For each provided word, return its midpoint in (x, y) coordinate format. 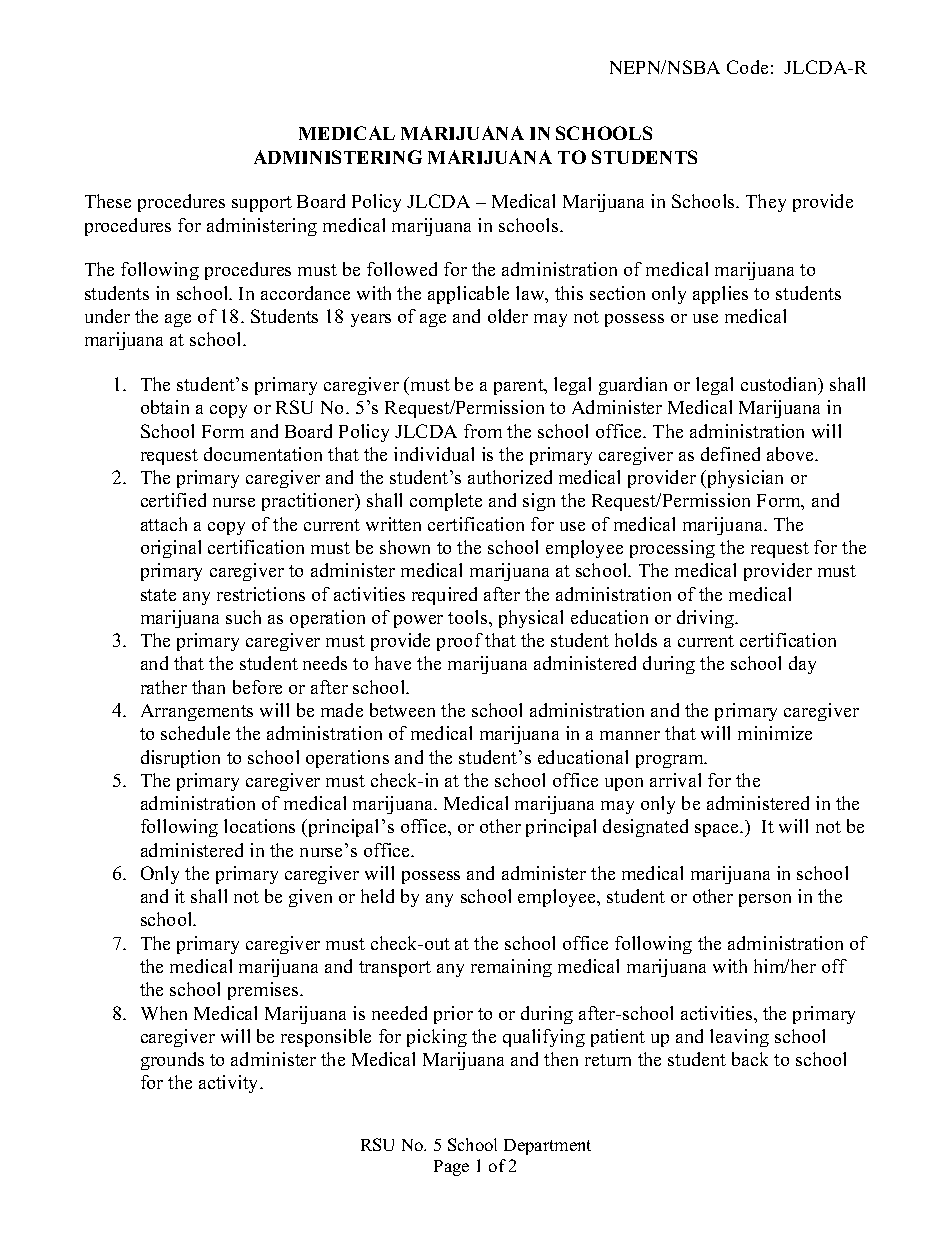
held (377, 896)
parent (520, 387)
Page (451, 1168)
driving (707, 619)
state (158, 595)
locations (259, 826)
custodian (780, 385)
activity (230, 1084)
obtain (165, 407)
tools (469, 617)
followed (402, 269)
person (765, 900)
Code (747, 67)
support (262, 204)
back (750, 1059)
